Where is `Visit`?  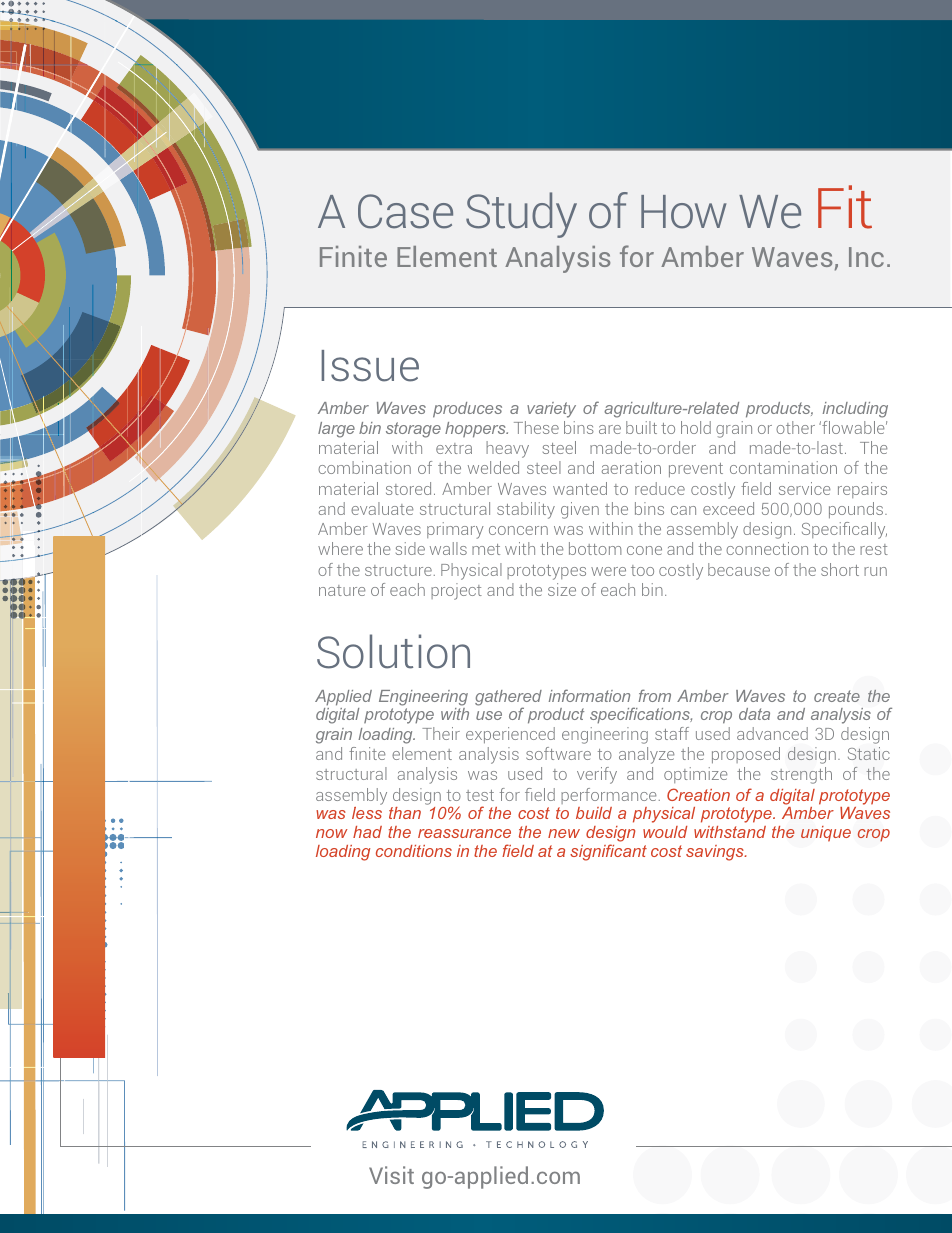 Visit is located at coordinates (391, 1175).
